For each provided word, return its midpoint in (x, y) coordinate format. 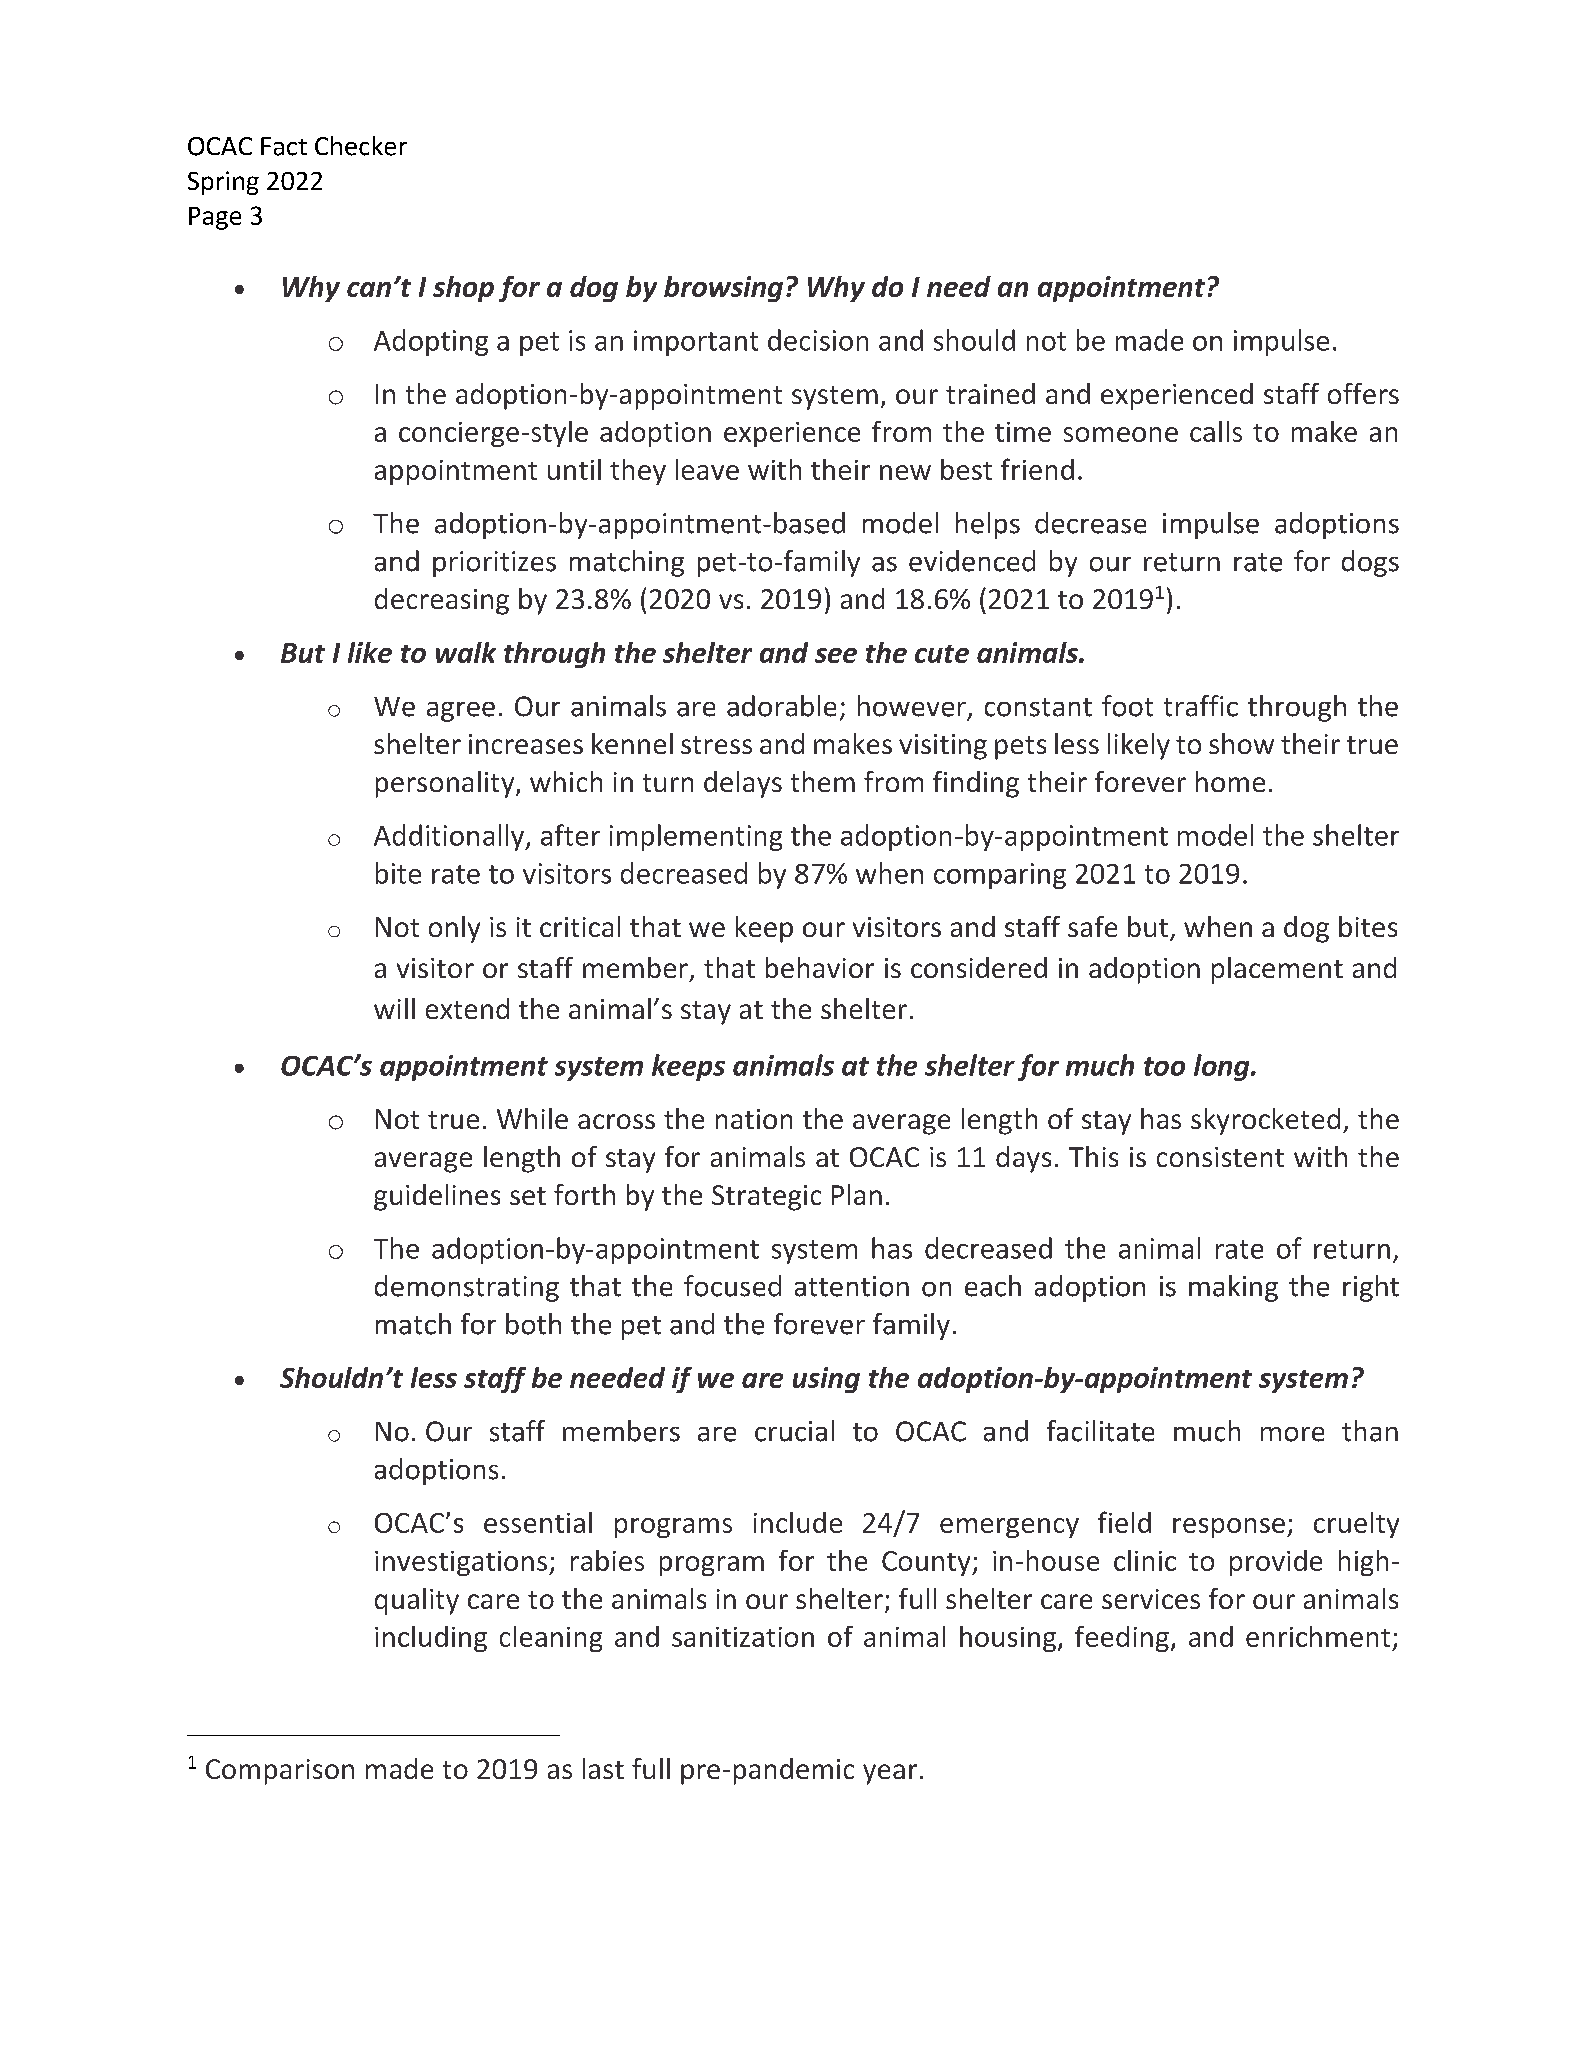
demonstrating (467, 1288)
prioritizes (494, 564)
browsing (723, 289)
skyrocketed (1265, 1121)
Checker (361, 146)
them (823, 781)
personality (446, 784)
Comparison (280, 1772)
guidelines (437, 1197)
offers (1363, 393)
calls (1216, 431)
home (1230, 781)
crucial (794, 1431)
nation (754, 1119)
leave (707, 469)
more (1292, 1434)
